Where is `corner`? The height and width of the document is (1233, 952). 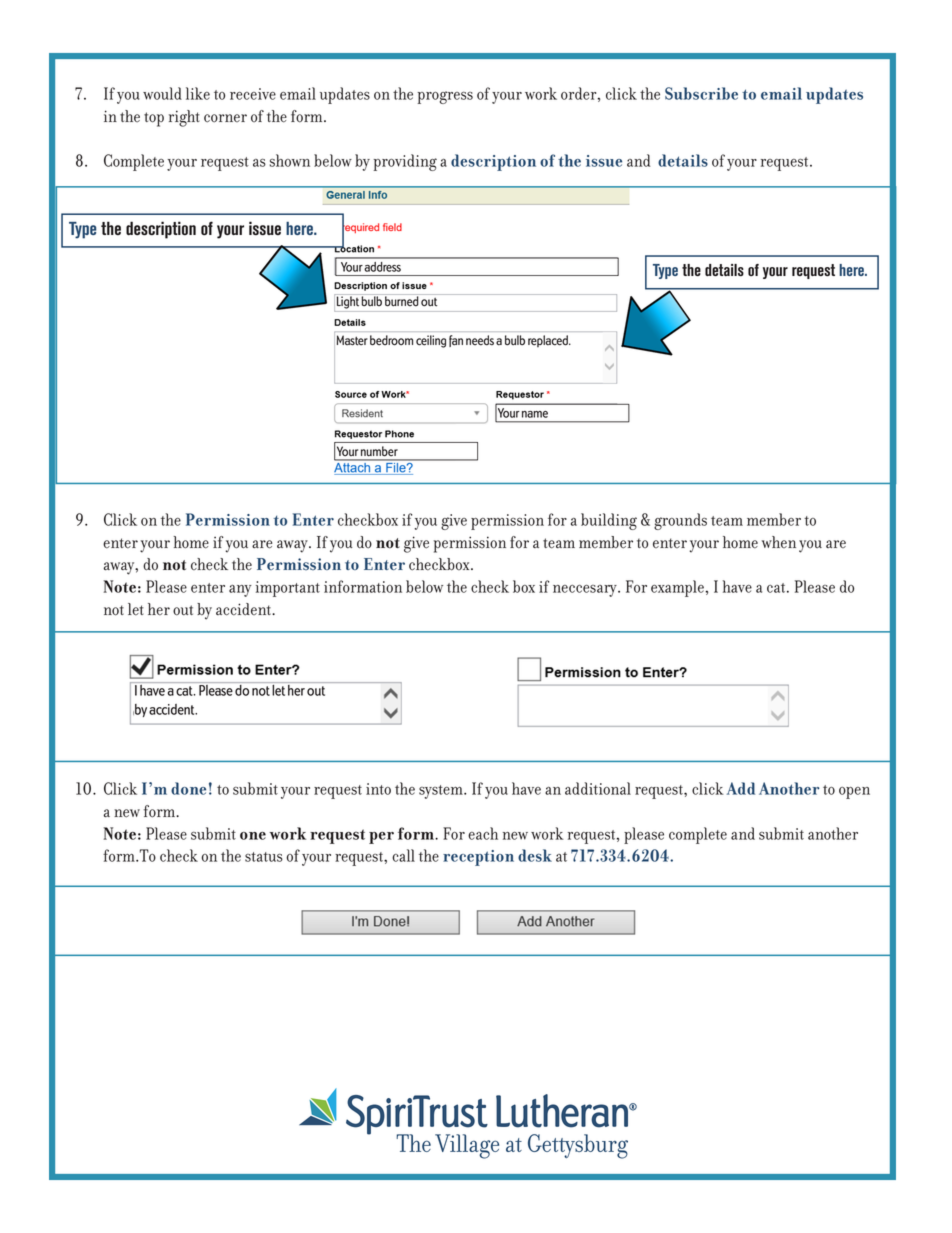 corner is located at coordinates (225, 118).
